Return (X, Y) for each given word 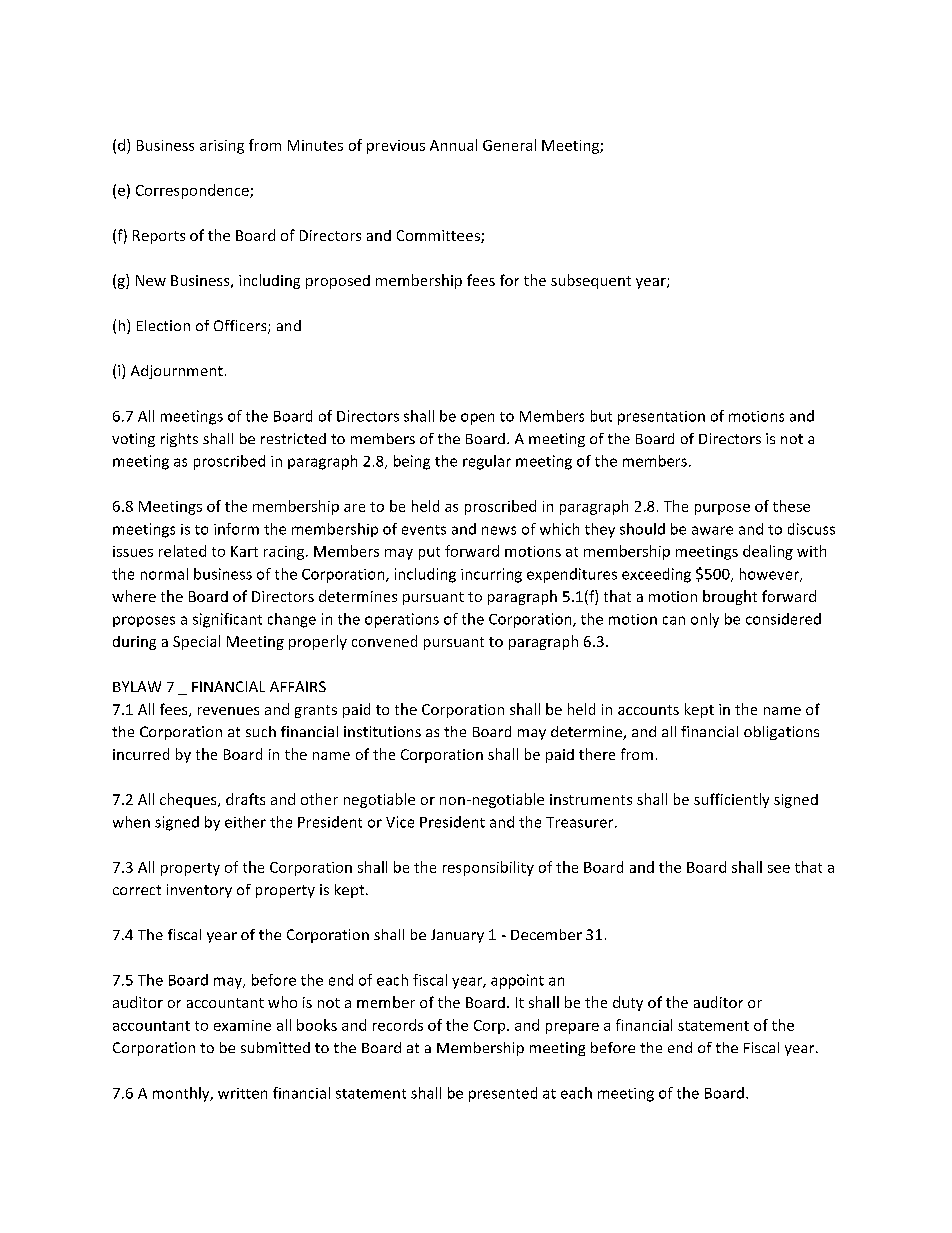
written (242, 1093)
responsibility (488, 868)
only (705, 620)
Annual (453, 145)
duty (628, 1003)
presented (503, 1094)
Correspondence (193, 191)
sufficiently (731, 800)
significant (227, 620)
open (477, 419)
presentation (661, 418)
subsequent (591, 281)
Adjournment (177, 372)
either (245, 822)
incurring (491, 575)
